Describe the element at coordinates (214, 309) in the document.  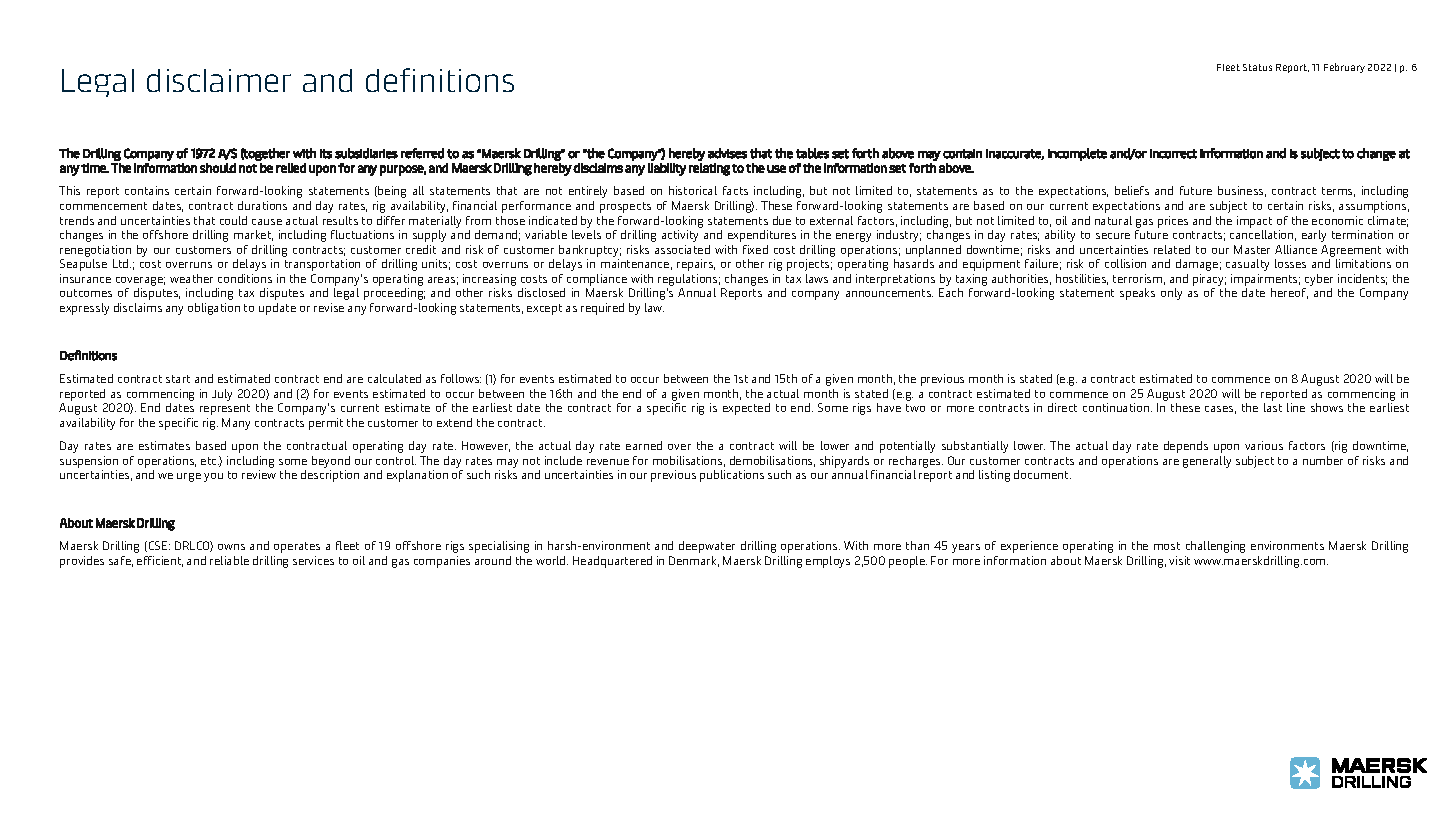
I see `obligation` at that location.
